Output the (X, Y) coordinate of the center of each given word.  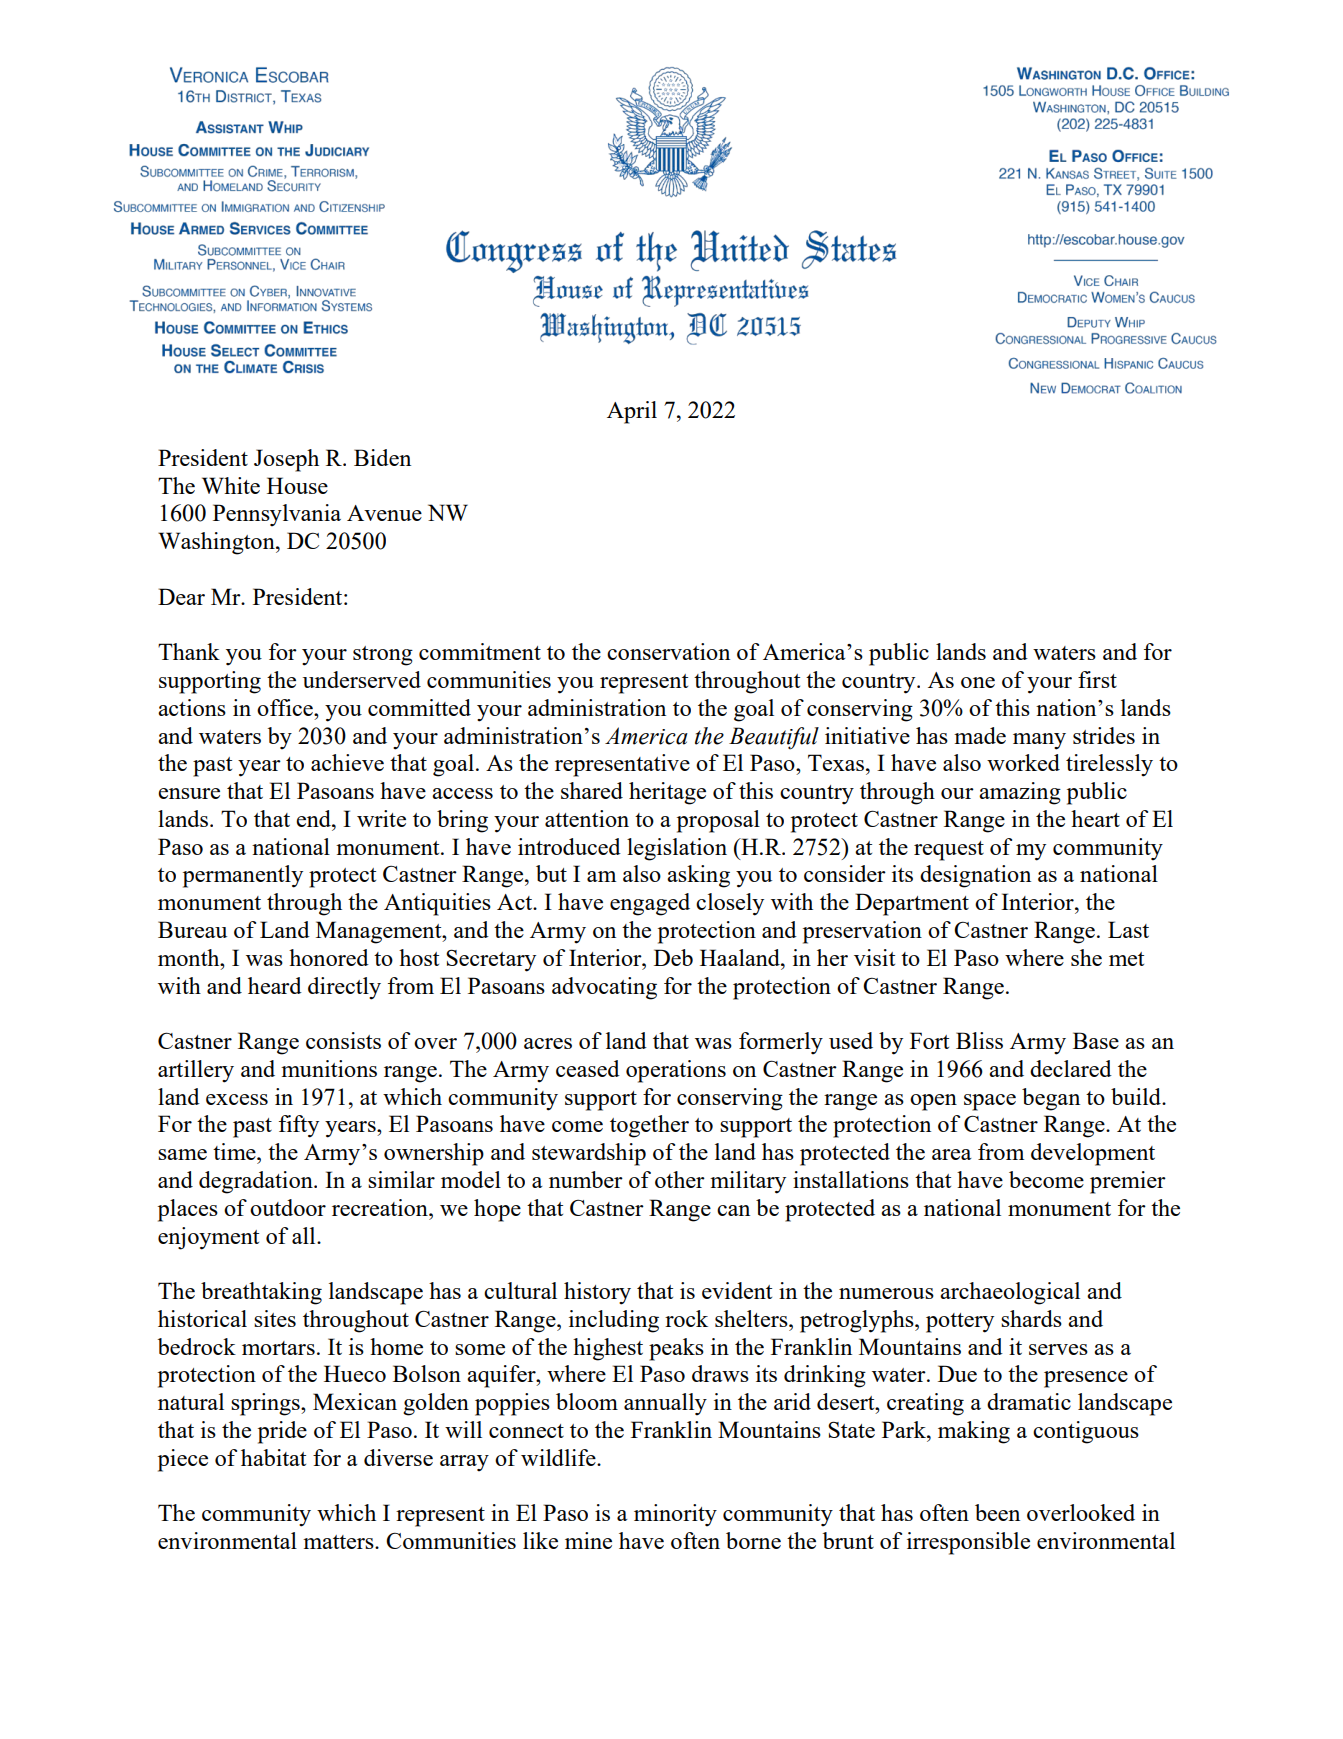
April (632, 412)
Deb (673, 957)
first (1097, 679)
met (1126, 959)
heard (275, 985)
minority (675, 1515)
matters (339, 1542)
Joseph (286, 460)
